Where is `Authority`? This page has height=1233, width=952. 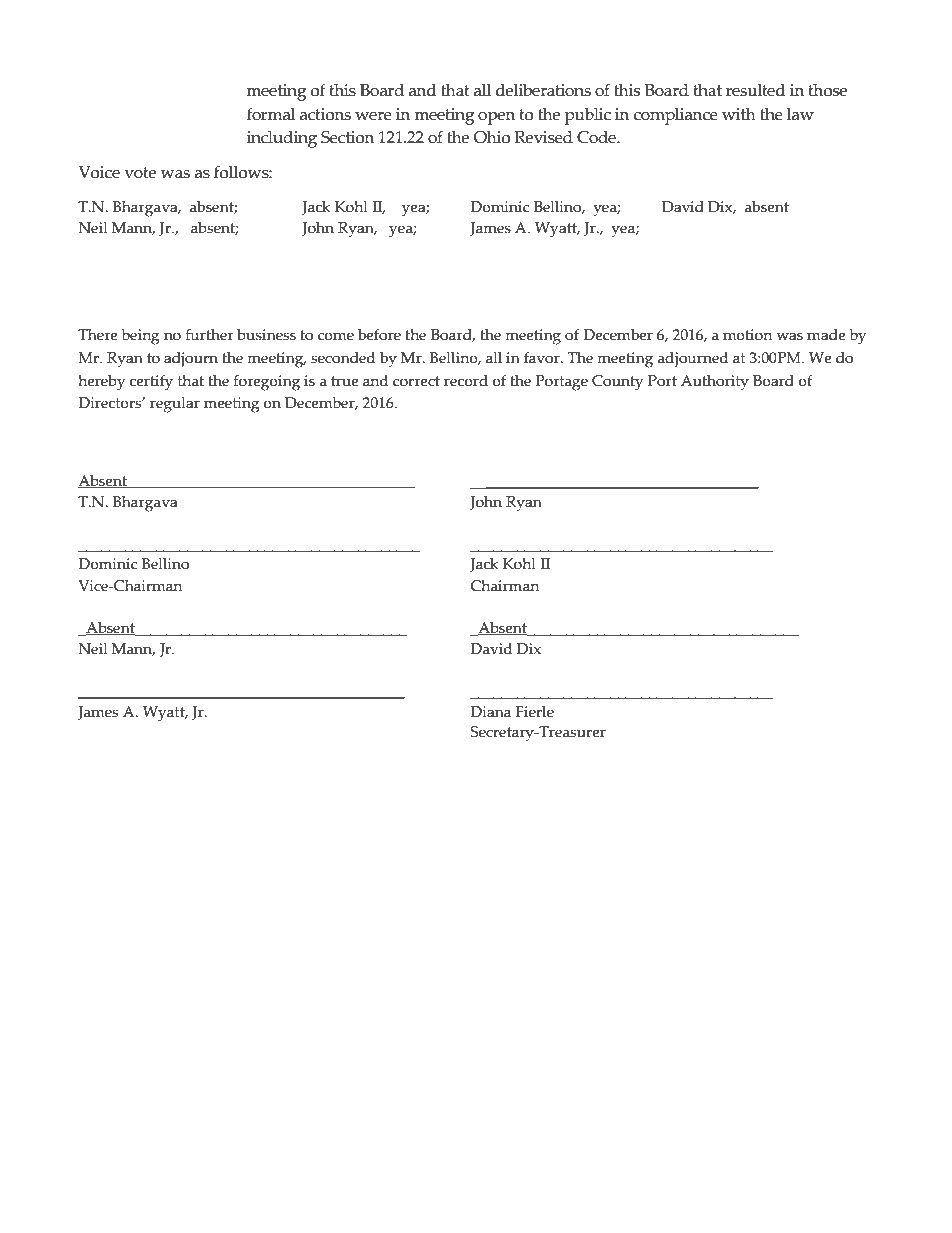 Authority is located at coordinates (715, 383).
